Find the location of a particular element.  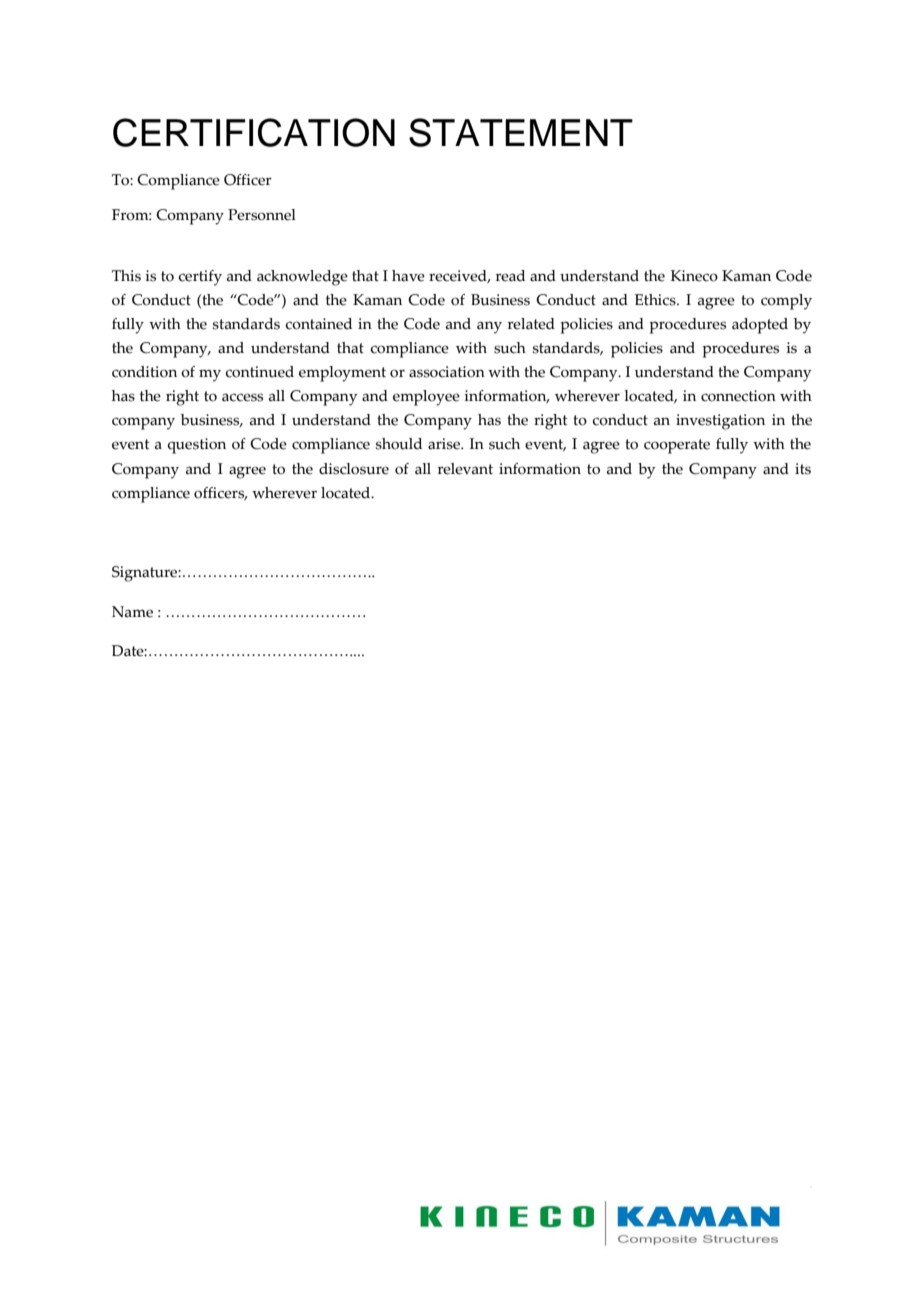

STATEMENT is located at coordinates (521, 132).
